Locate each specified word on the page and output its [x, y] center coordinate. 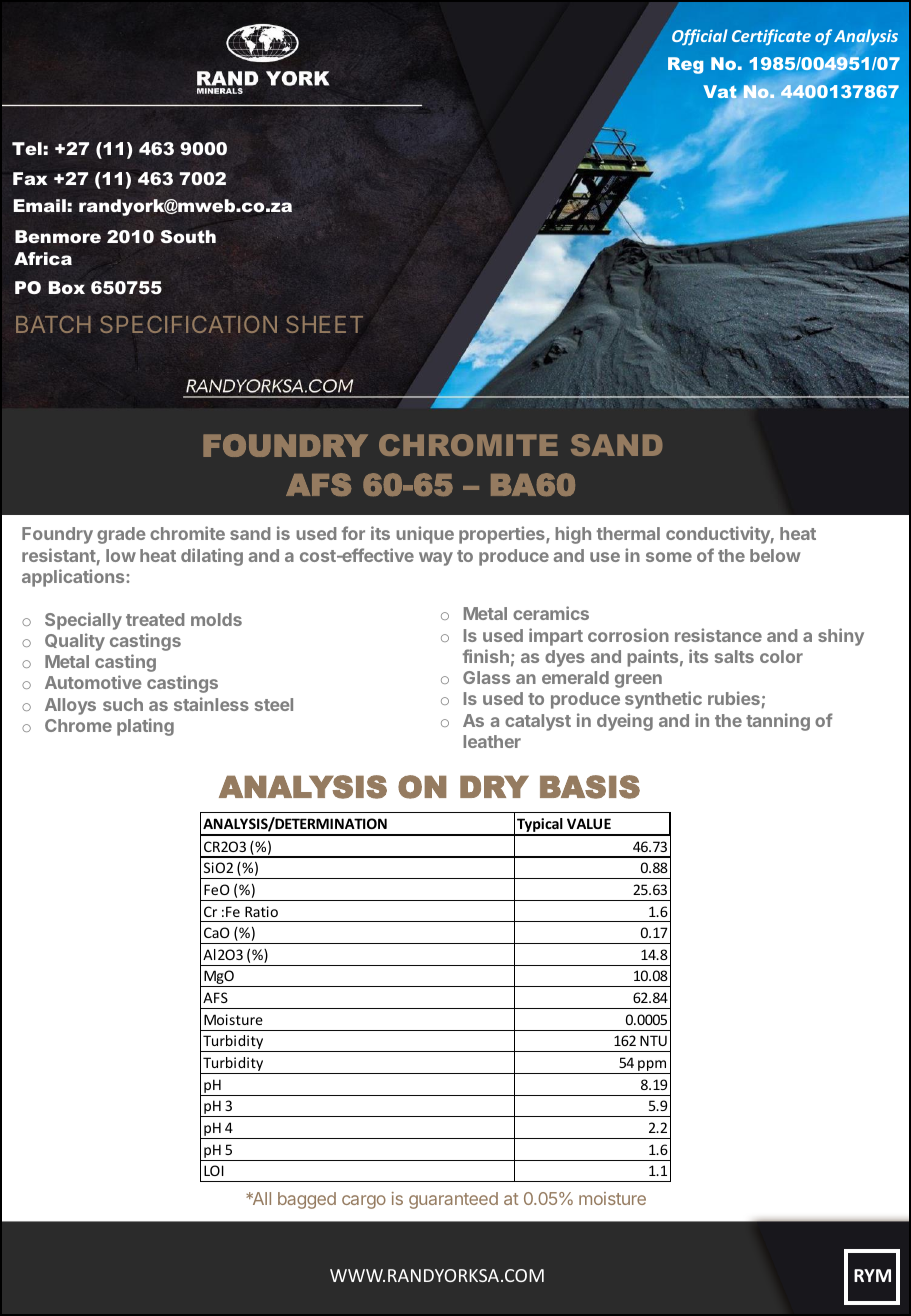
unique [425, 535]
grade [121, 535]
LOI [214, 1170]
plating [145, 727]
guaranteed [453, 1200]
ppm [652, 1067]
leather [492, 741]
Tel [27, 148]
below [775, 555]
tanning [778, 722]
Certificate [771, 37]
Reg [685, 65]
